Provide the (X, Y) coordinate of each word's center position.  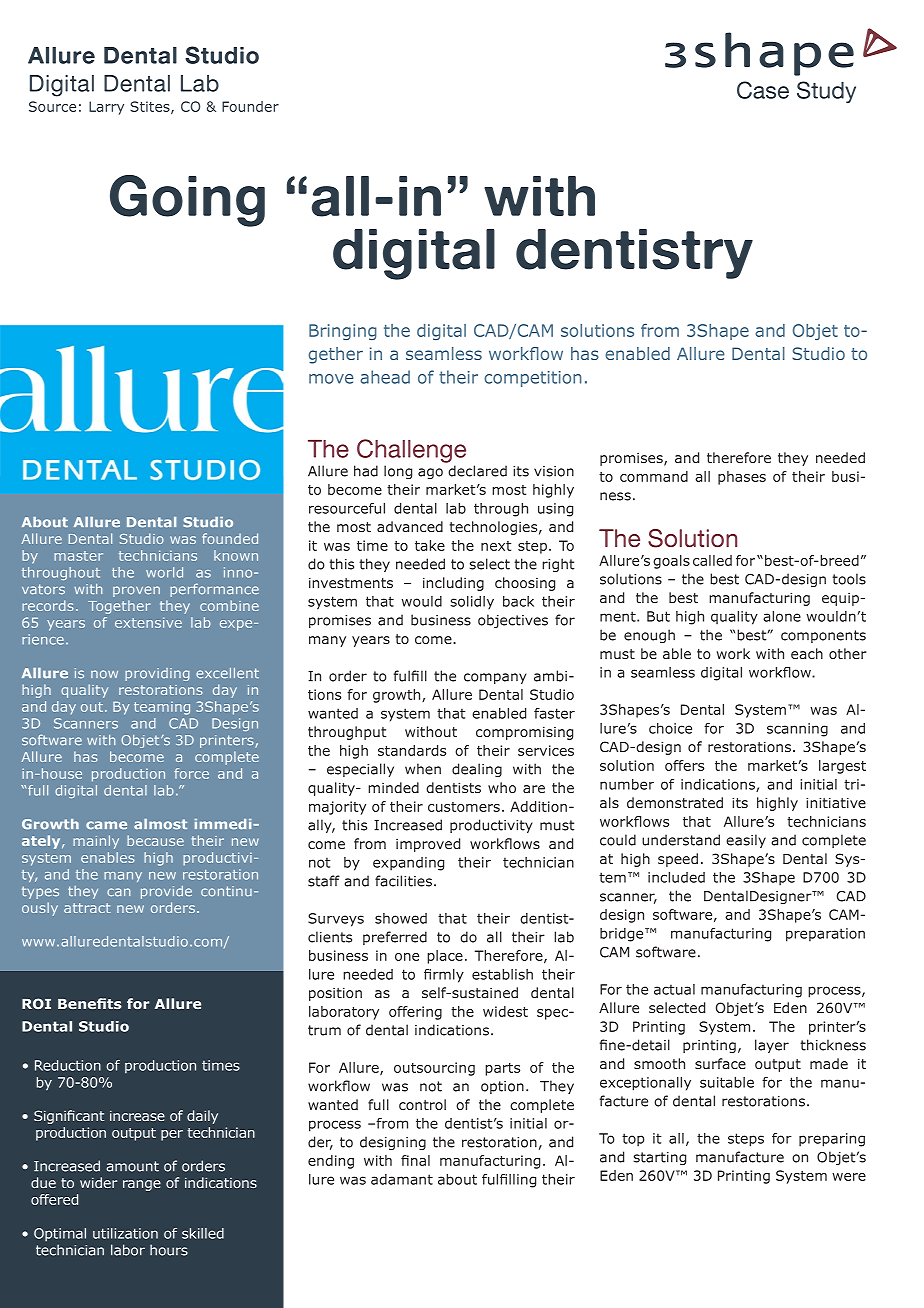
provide (166, 892)
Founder (250, 106)
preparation (825, 935)
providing (157, 674)
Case (763, 90)
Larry (106, 108)
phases (742, 478)
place (445, 957)
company (495, 678)
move (331, 379)
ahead (385, 377)
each (807, 653)
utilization (125, 1233)
